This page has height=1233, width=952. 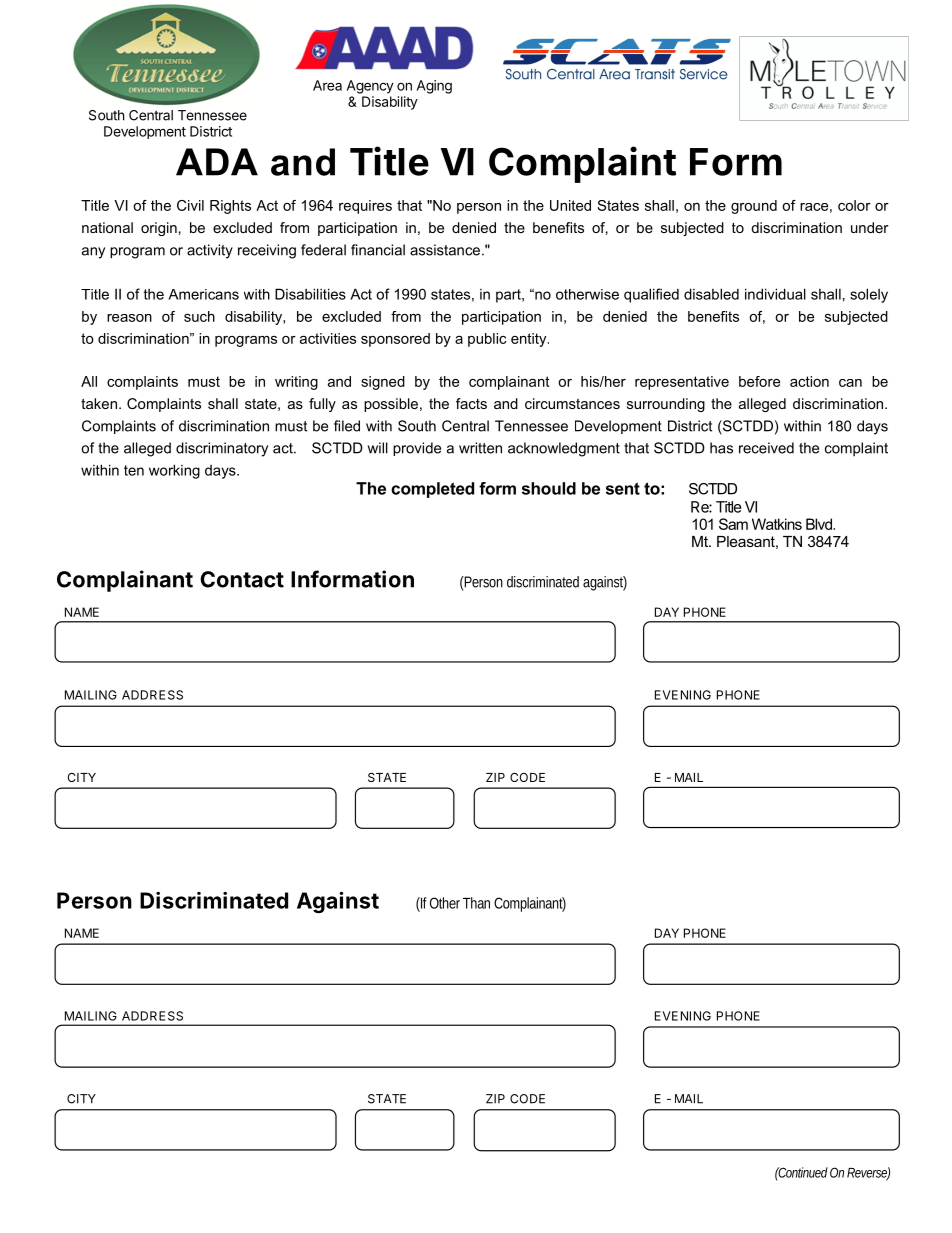 What do you see at coordinates (777, 524) in the page?
I see `Watkins` at bounding box center [777, 524].
